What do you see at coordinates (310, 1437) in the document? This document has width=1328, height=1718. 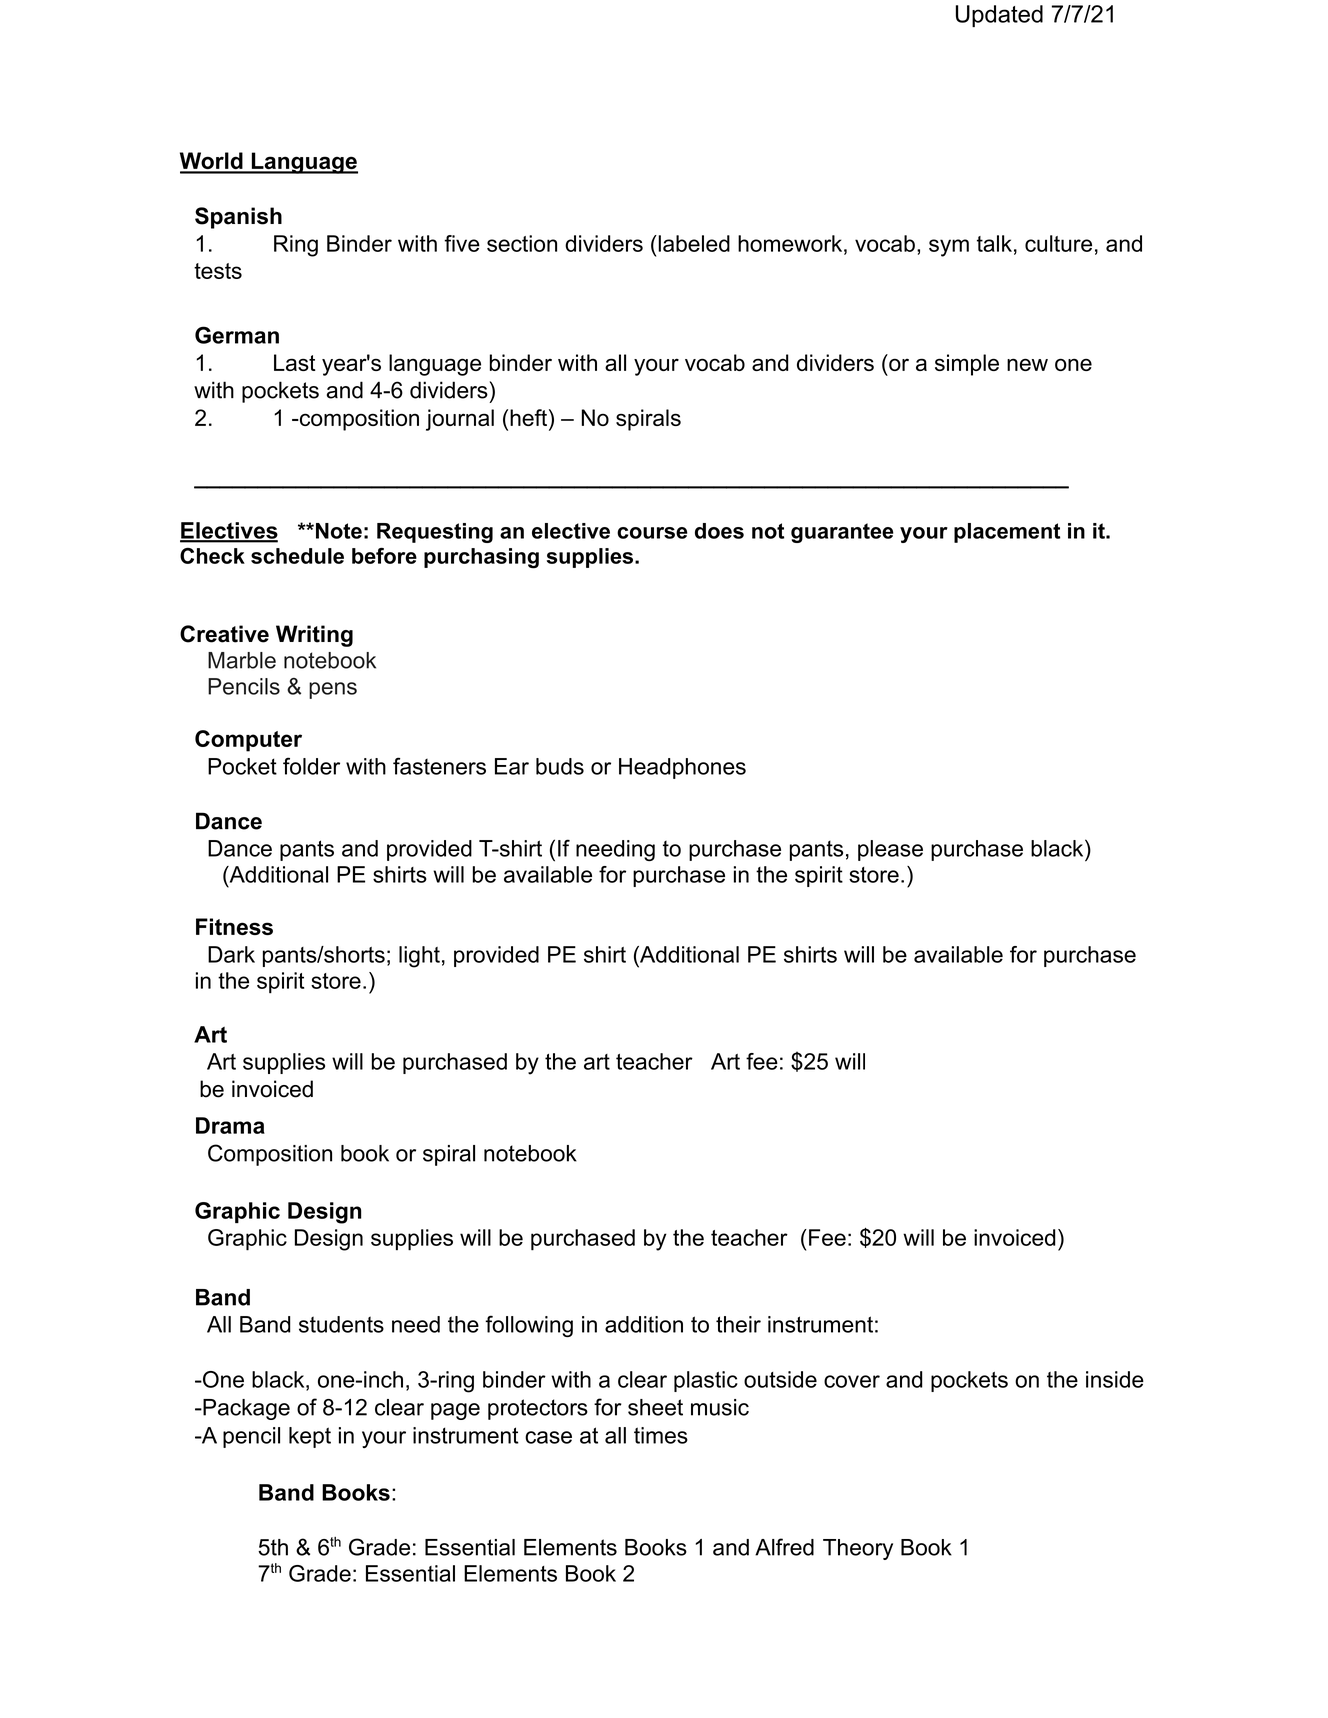 I see `kept` at bounding box center [310, 1437].
